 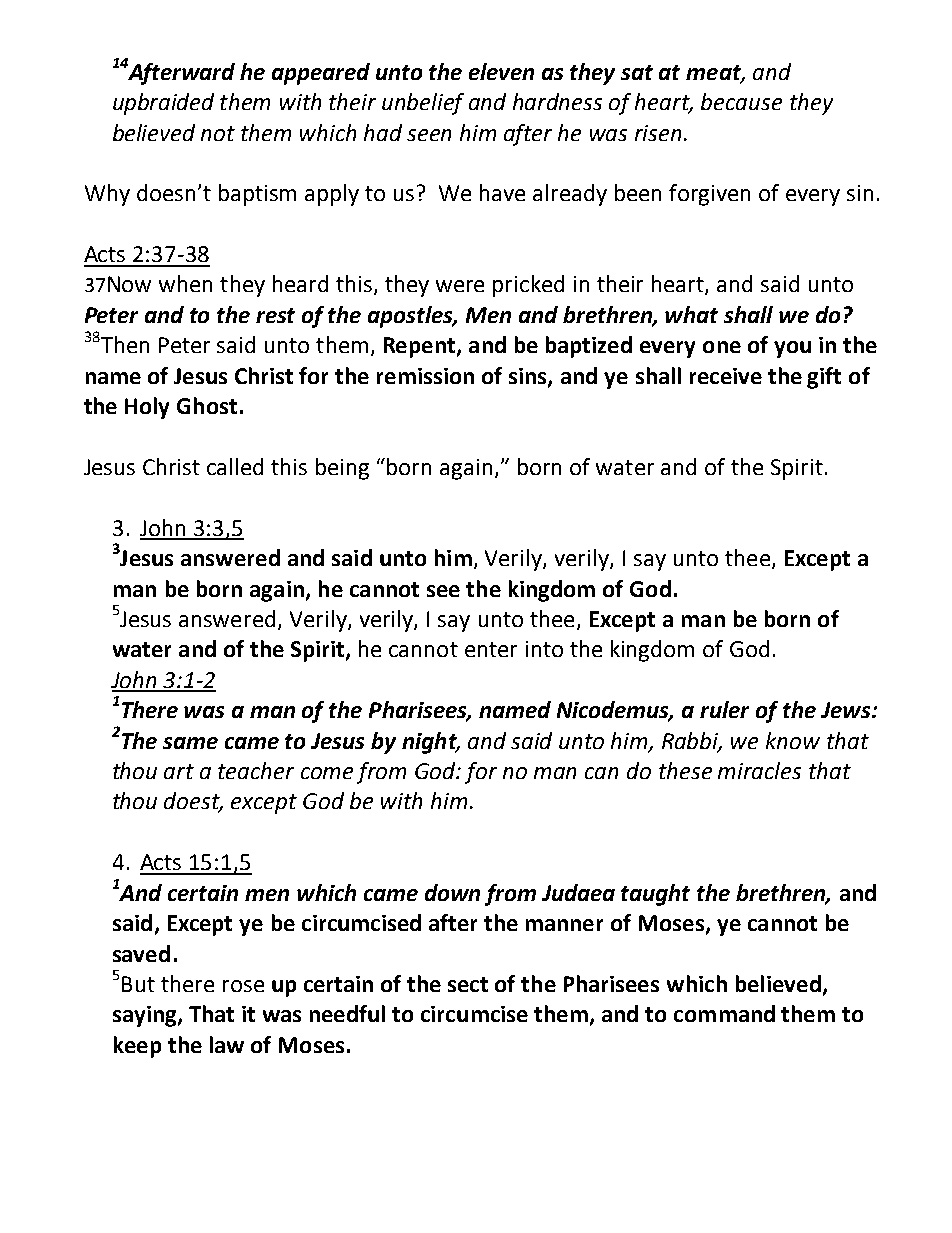 What do you see at coordinates (491, 649) in the image?
I see `enter` at bounding box center [491, 649].
